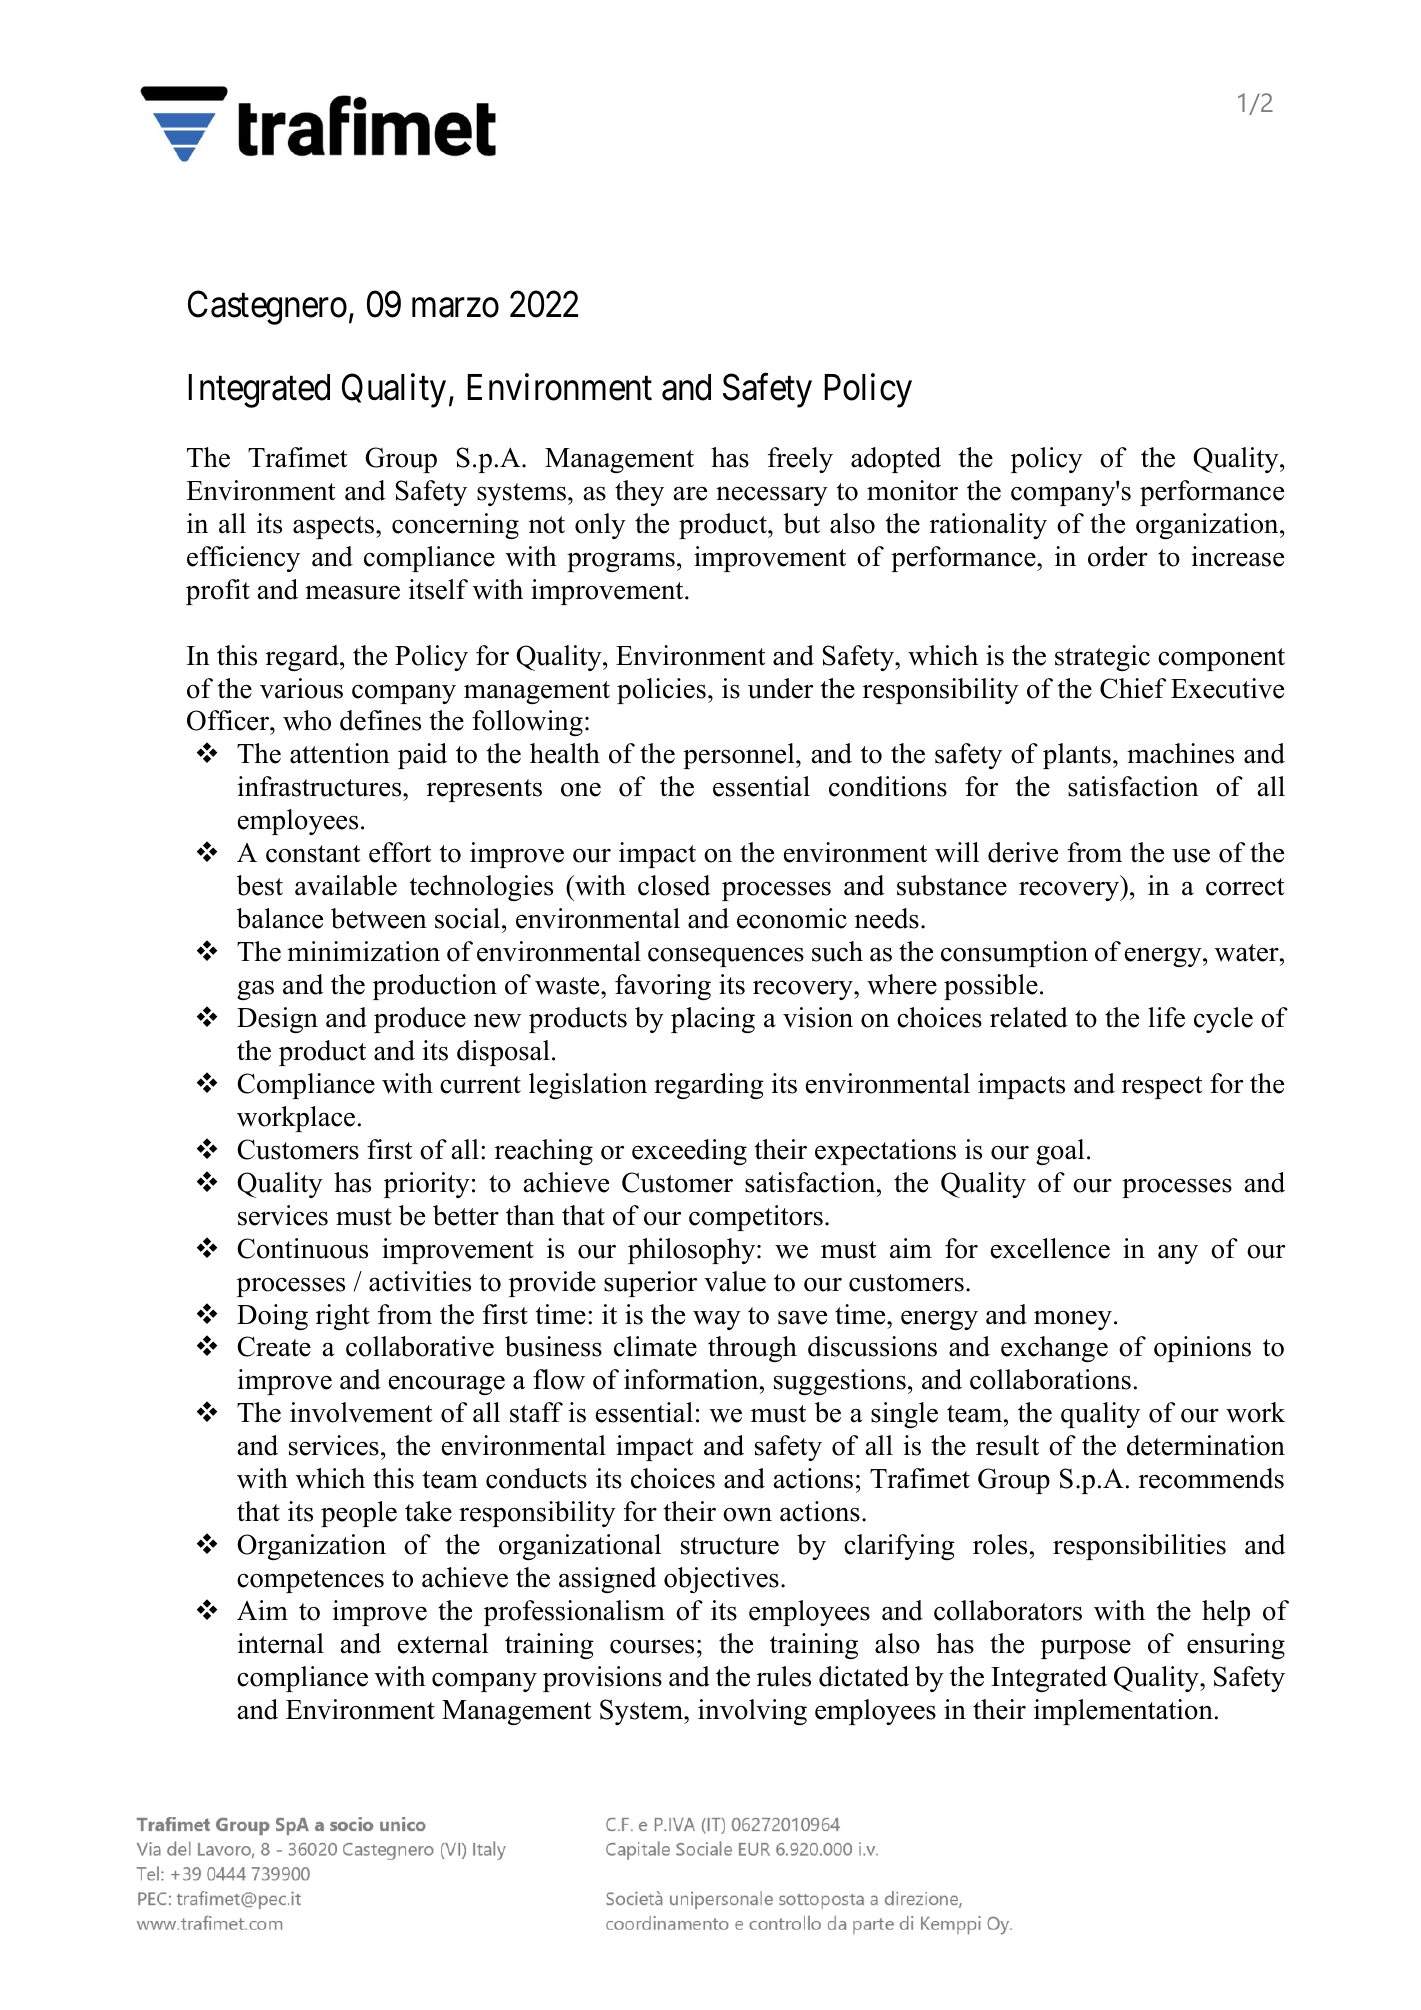  What do you see at coordinates (740, 756) in the document?
I see `personnel` at bounding box center [740, 756].
